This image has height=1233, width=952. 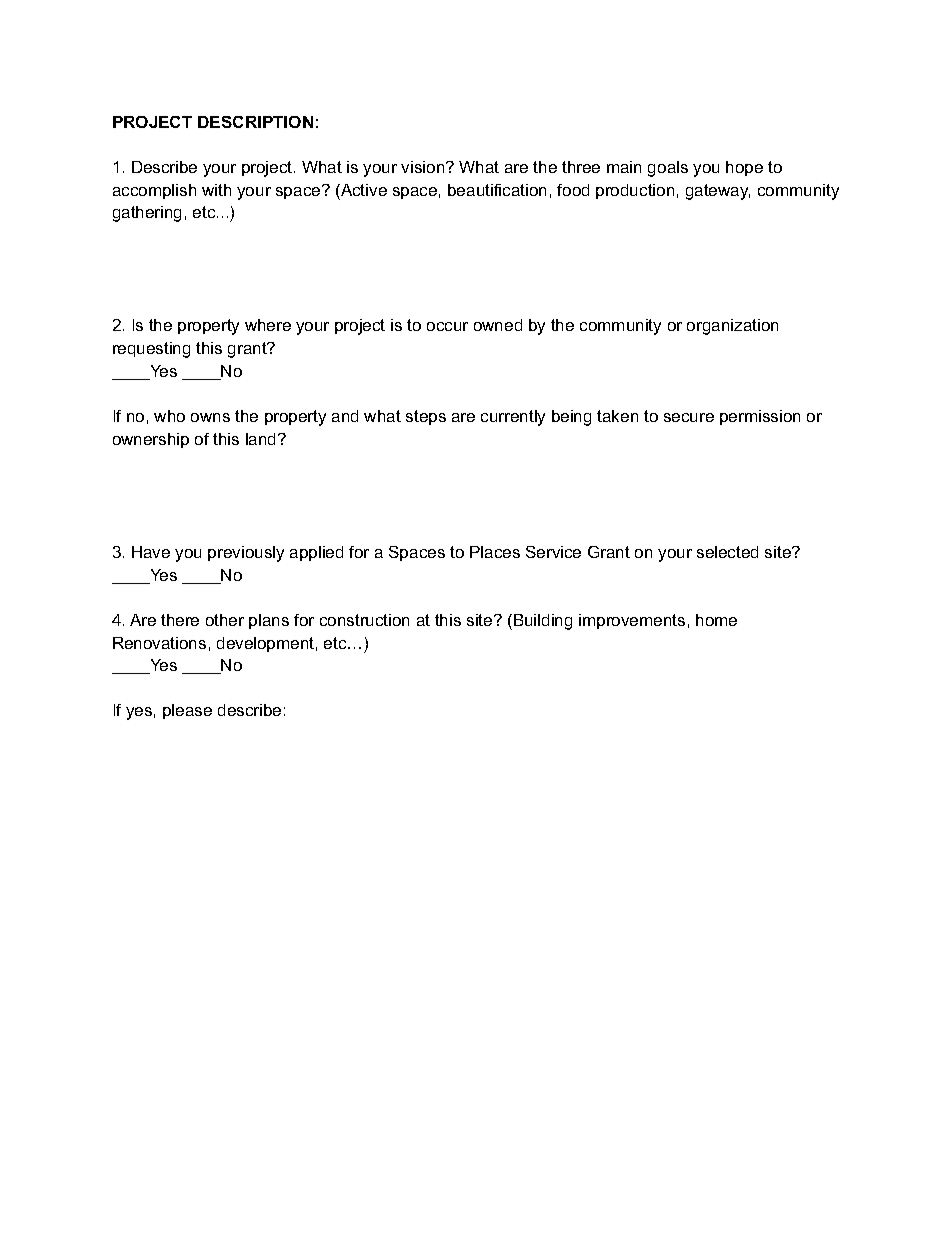 What do you see at coordinates (668, 169) in the image?
I see `goals` at bounding box center [668, 169].
